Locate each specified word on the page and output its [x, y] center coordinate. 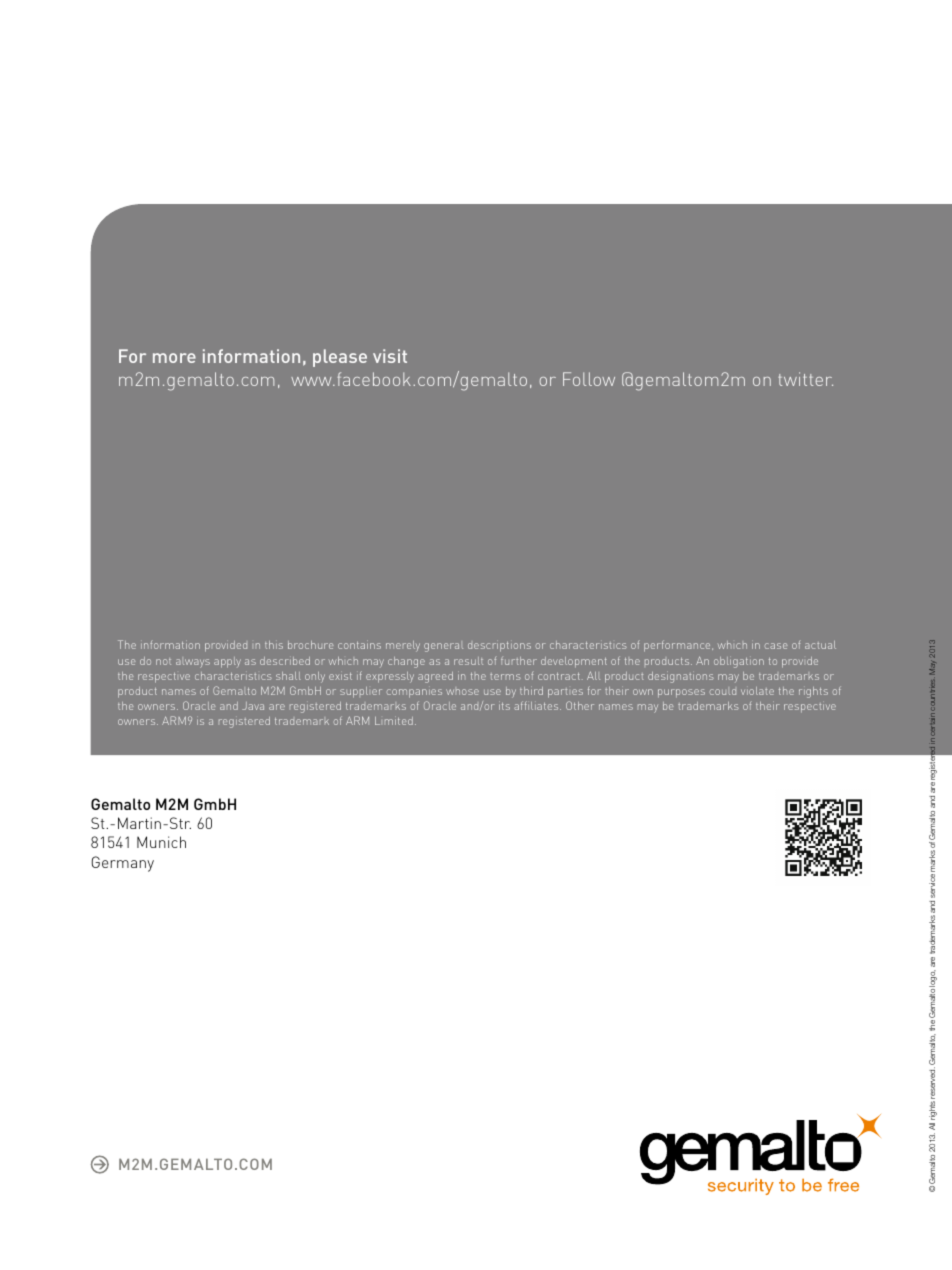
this [274, 645]
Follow [589, 379]
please [340, 358]
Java [253, 706]
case [776, 646]
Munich [161, 842]
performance [678, 646]
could [723, 692]
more [174, 358]
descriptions [499, 647]
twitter [805, 379]
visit [390, 356]
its [504, 705]
